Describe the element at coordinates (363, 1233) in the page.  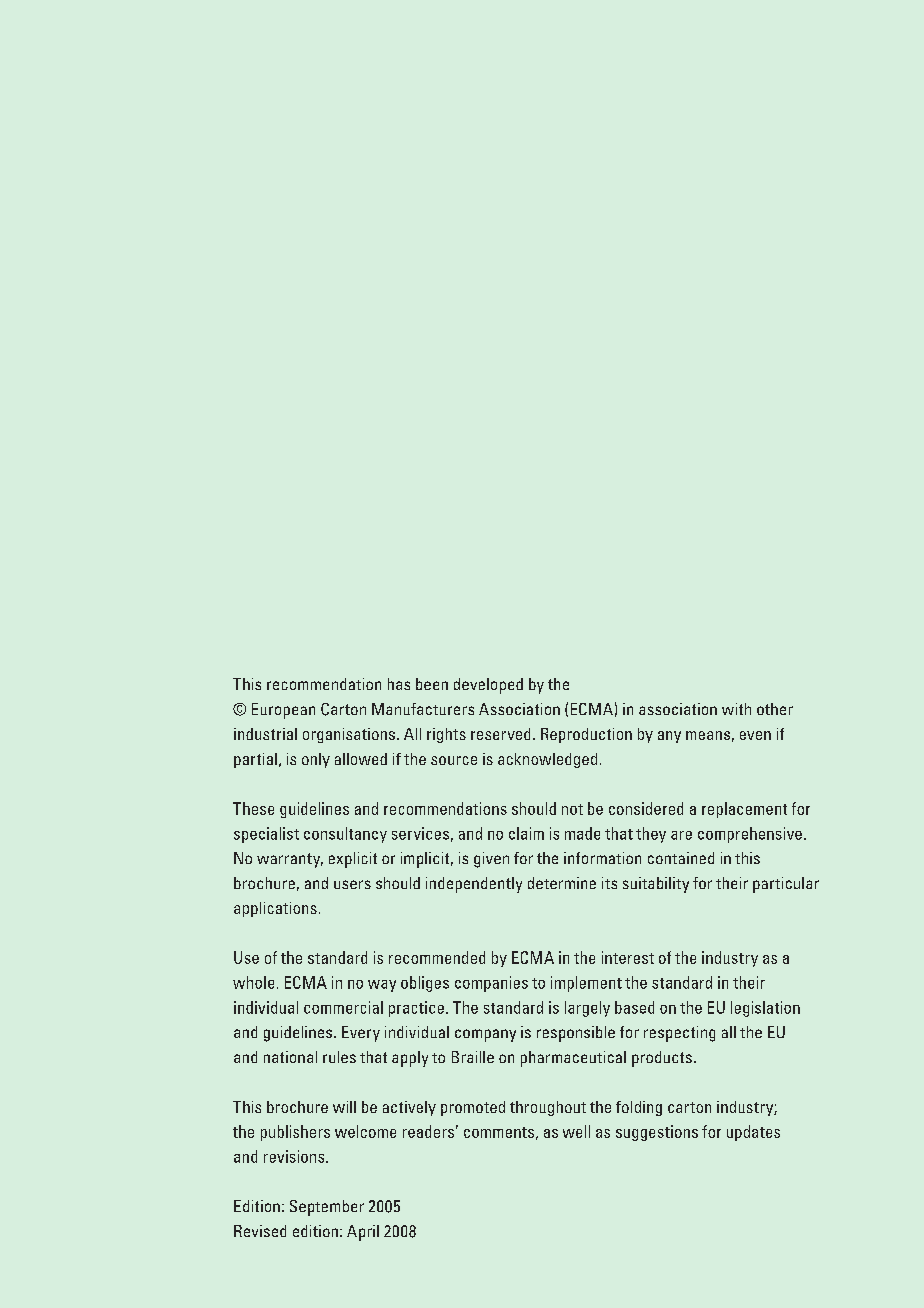
I see `April` at that location.
